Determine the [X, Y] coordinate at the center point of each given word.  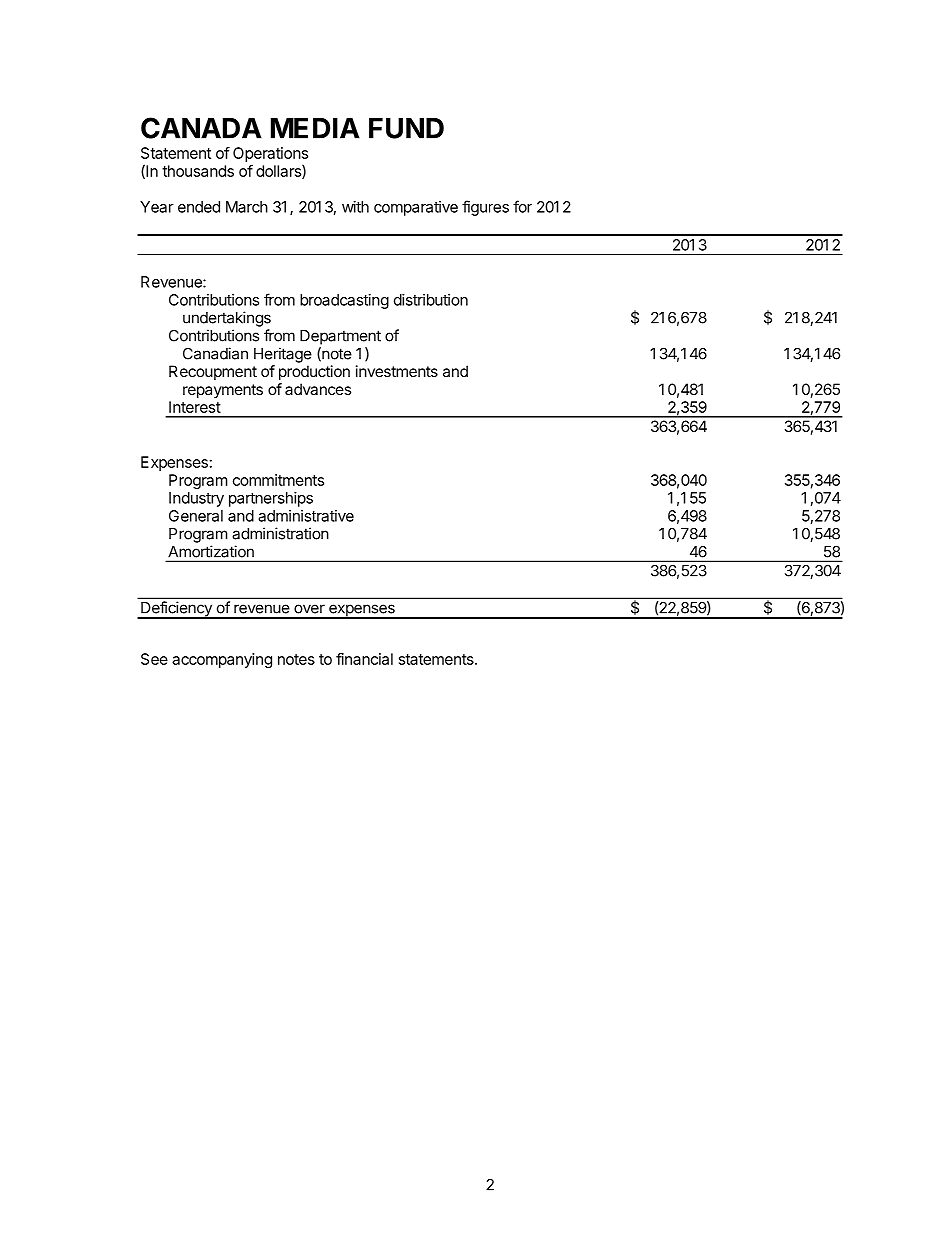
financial [364, 659]
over [309, 609]
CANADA [201, 128]
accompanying [222, 660]
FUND [406, 128]
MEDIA [315, 128]
